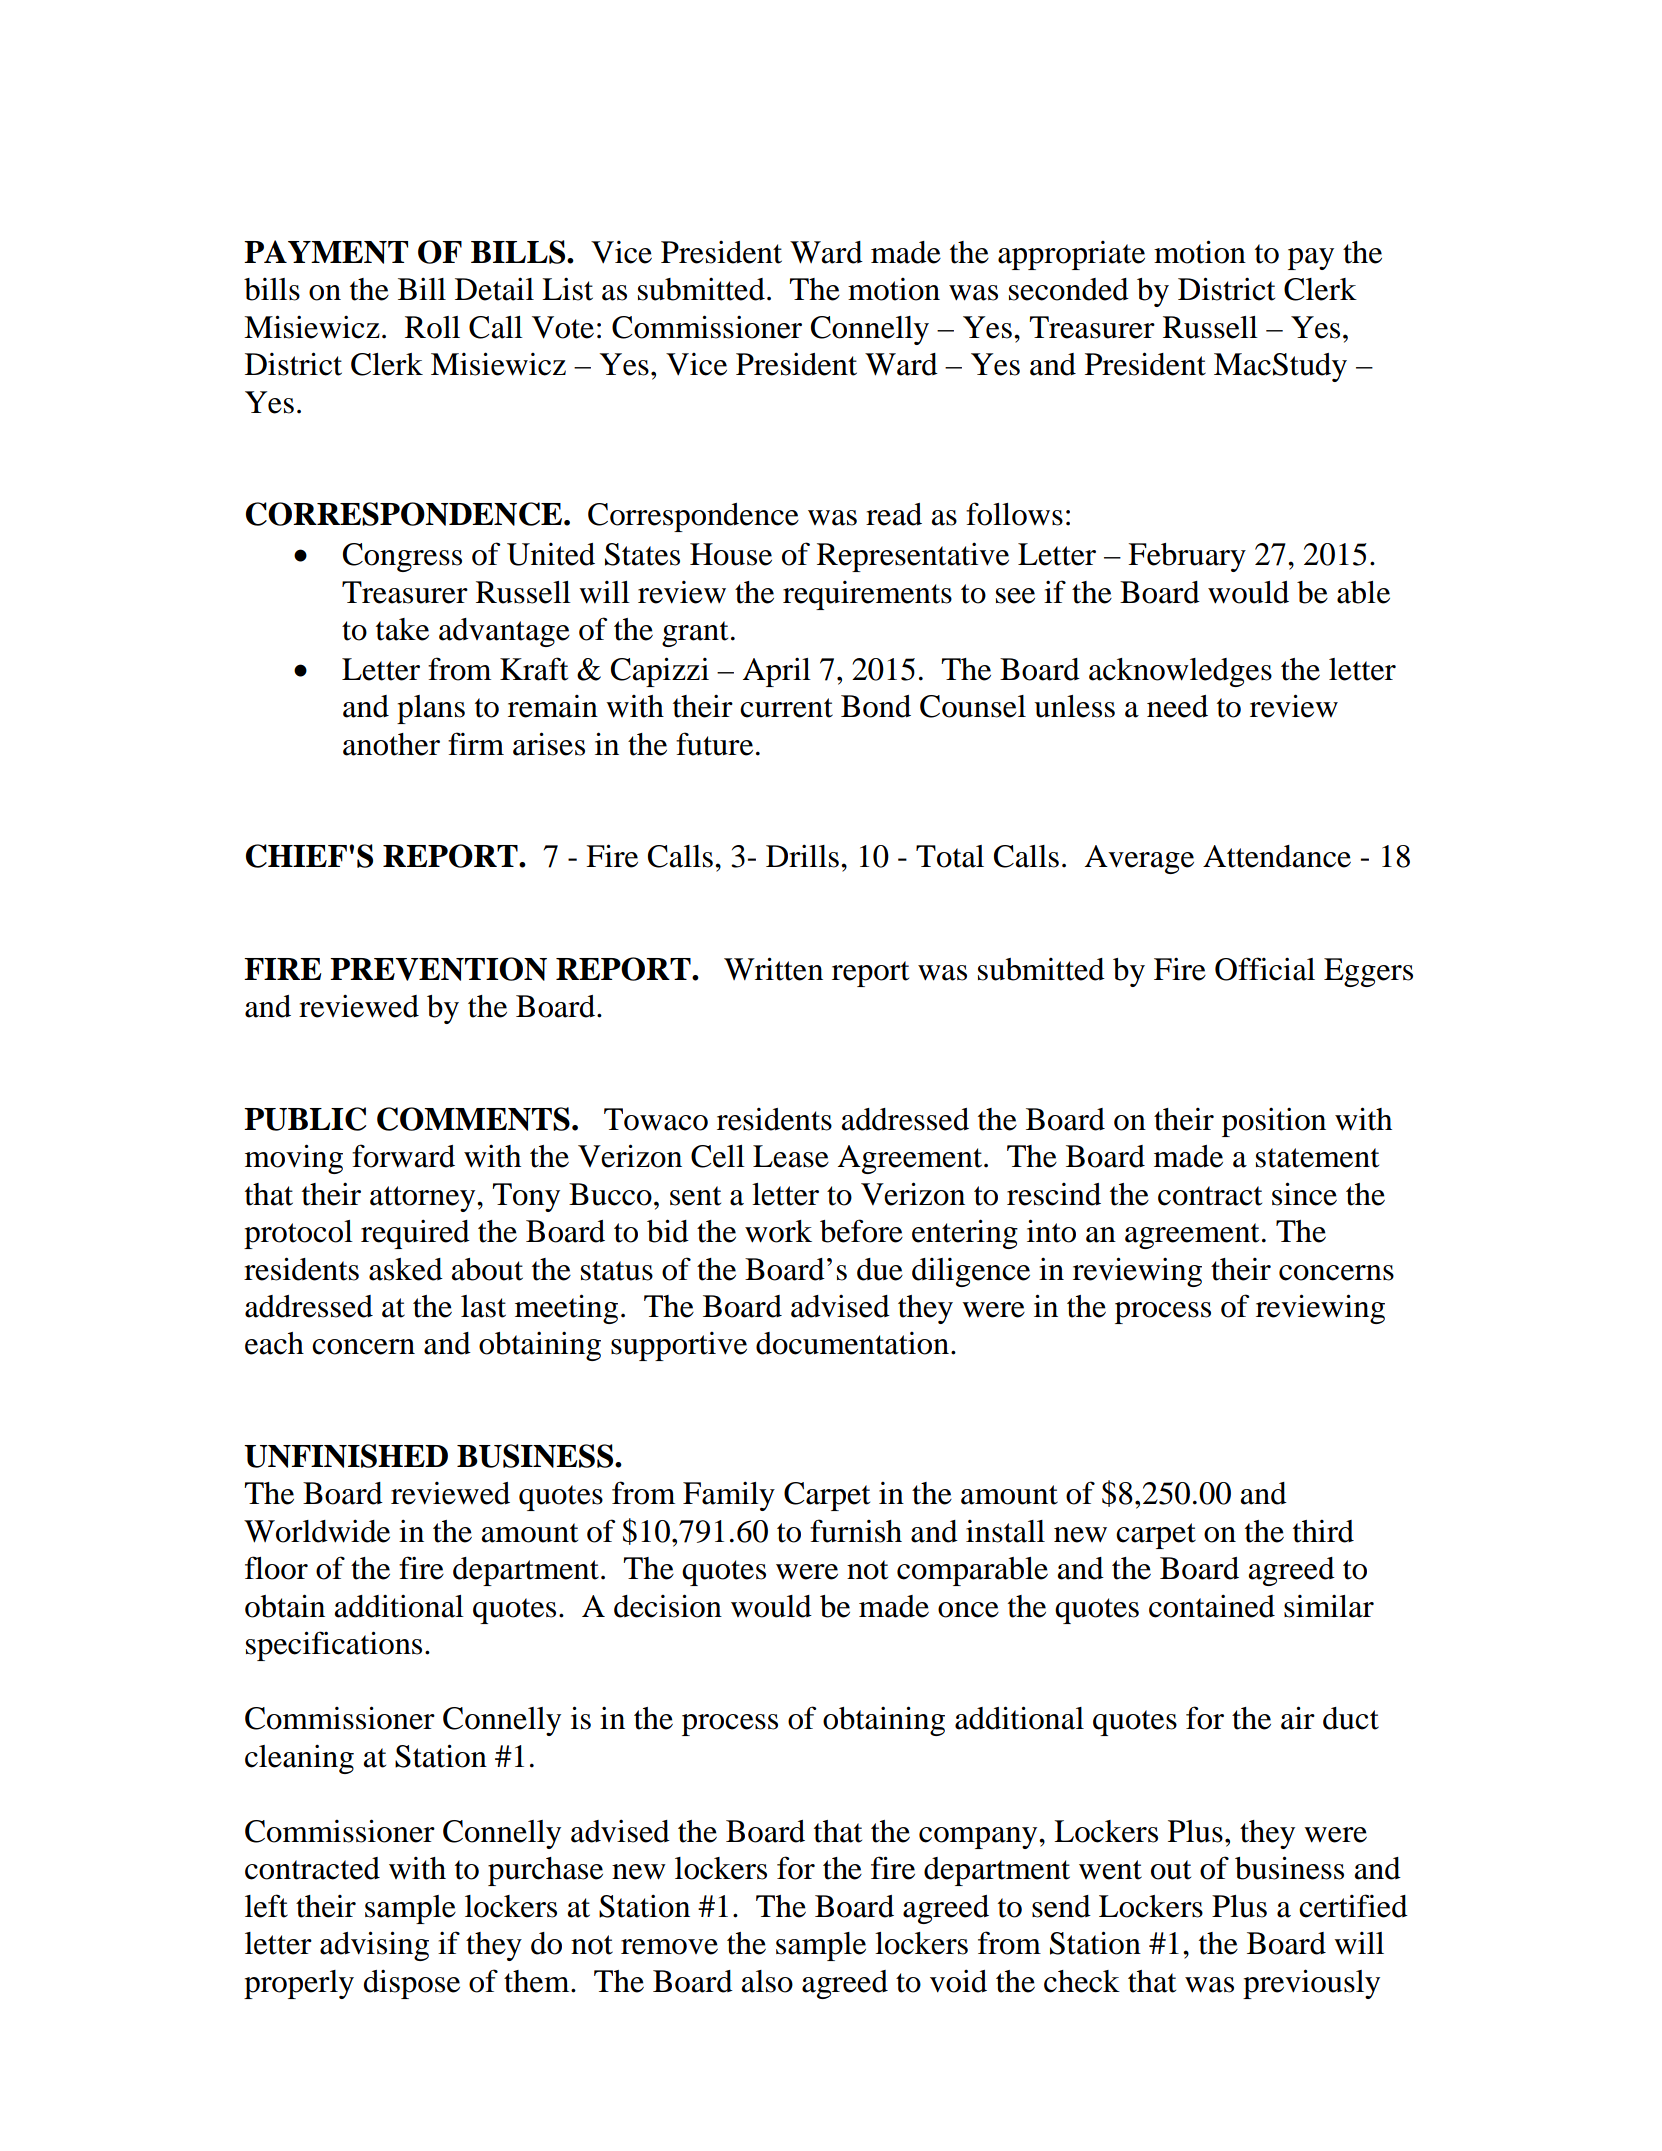  I want to click on advising, so click(374, 1946).
